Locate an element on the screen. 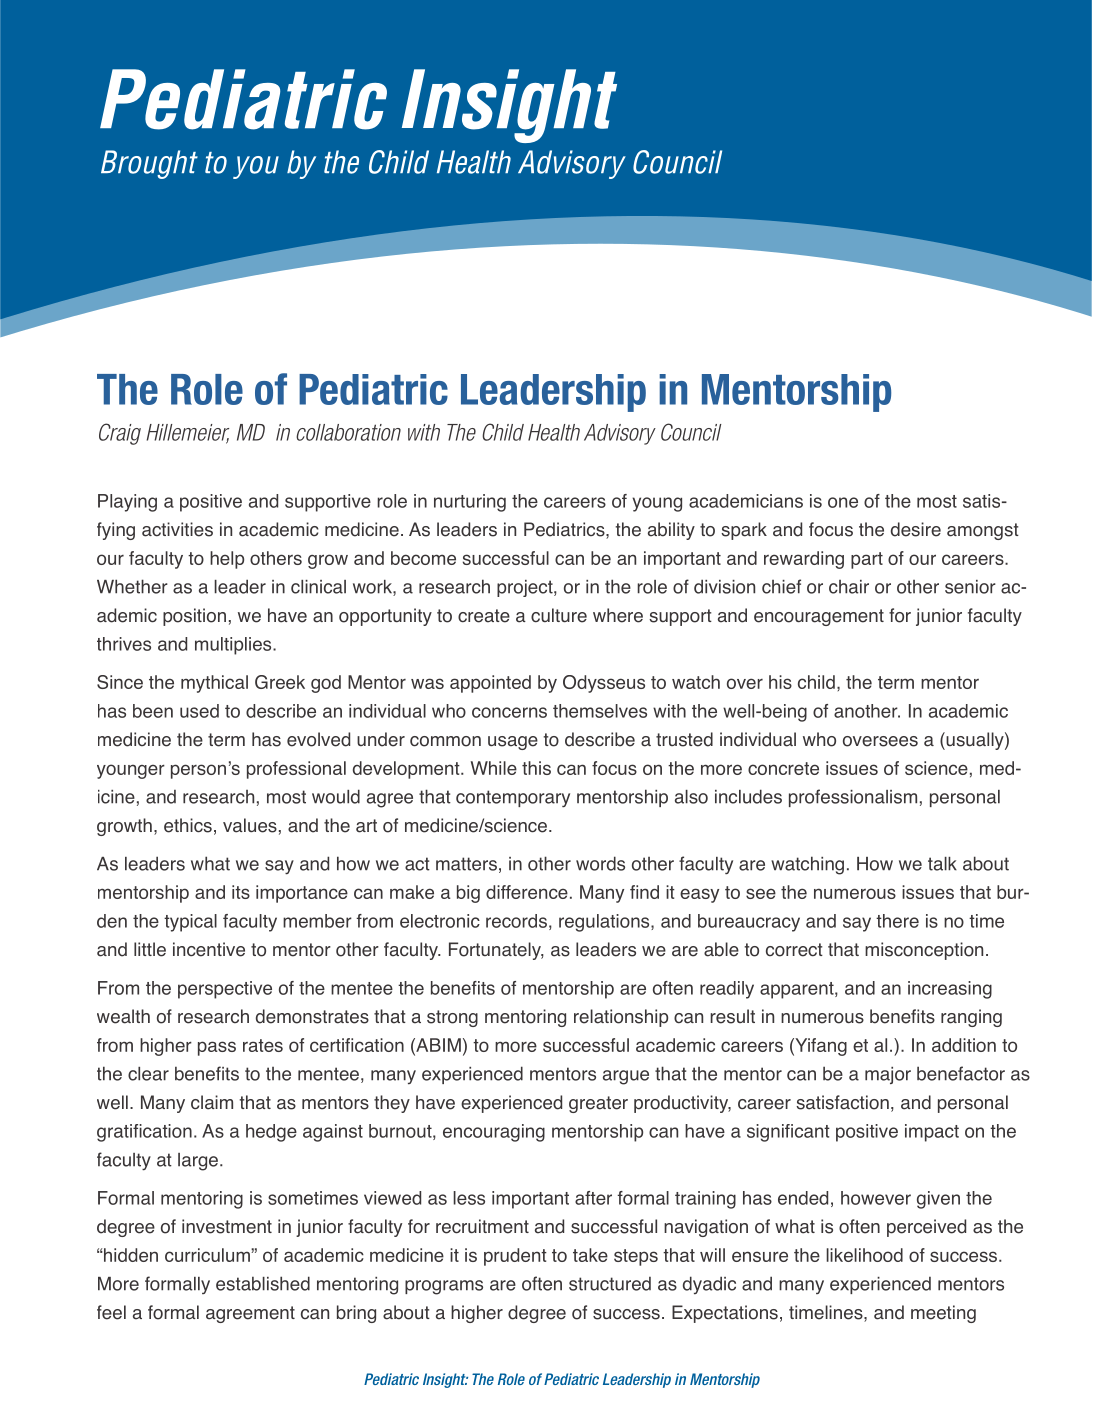 The image size is (1095, 1417). desire is located at coordinates (916, 529).
